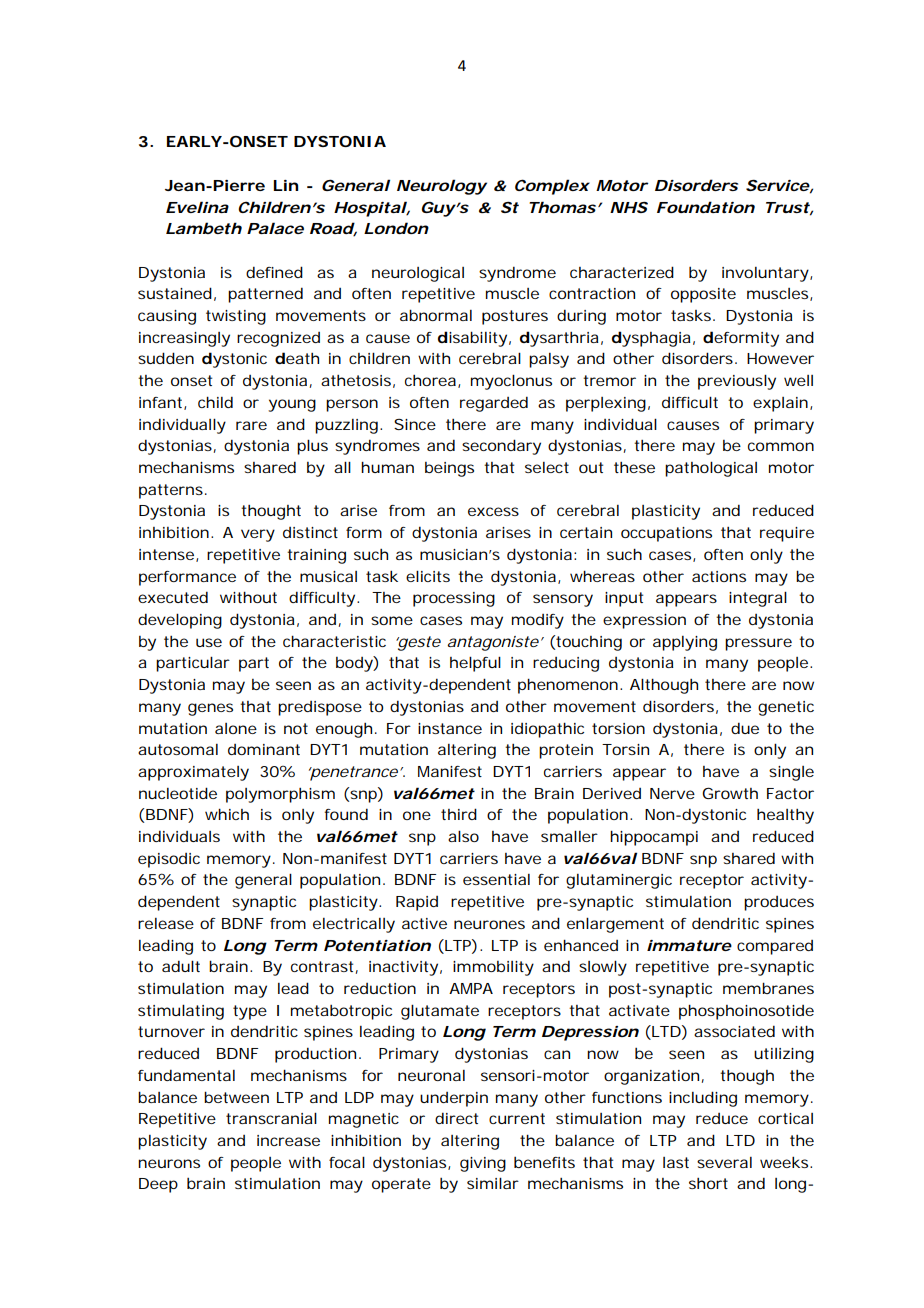 The width and height of the document is (924, 1308). What do you see at coordinates (450, 728) in the document?
I see `instance` at bounding box center [450, 728].
